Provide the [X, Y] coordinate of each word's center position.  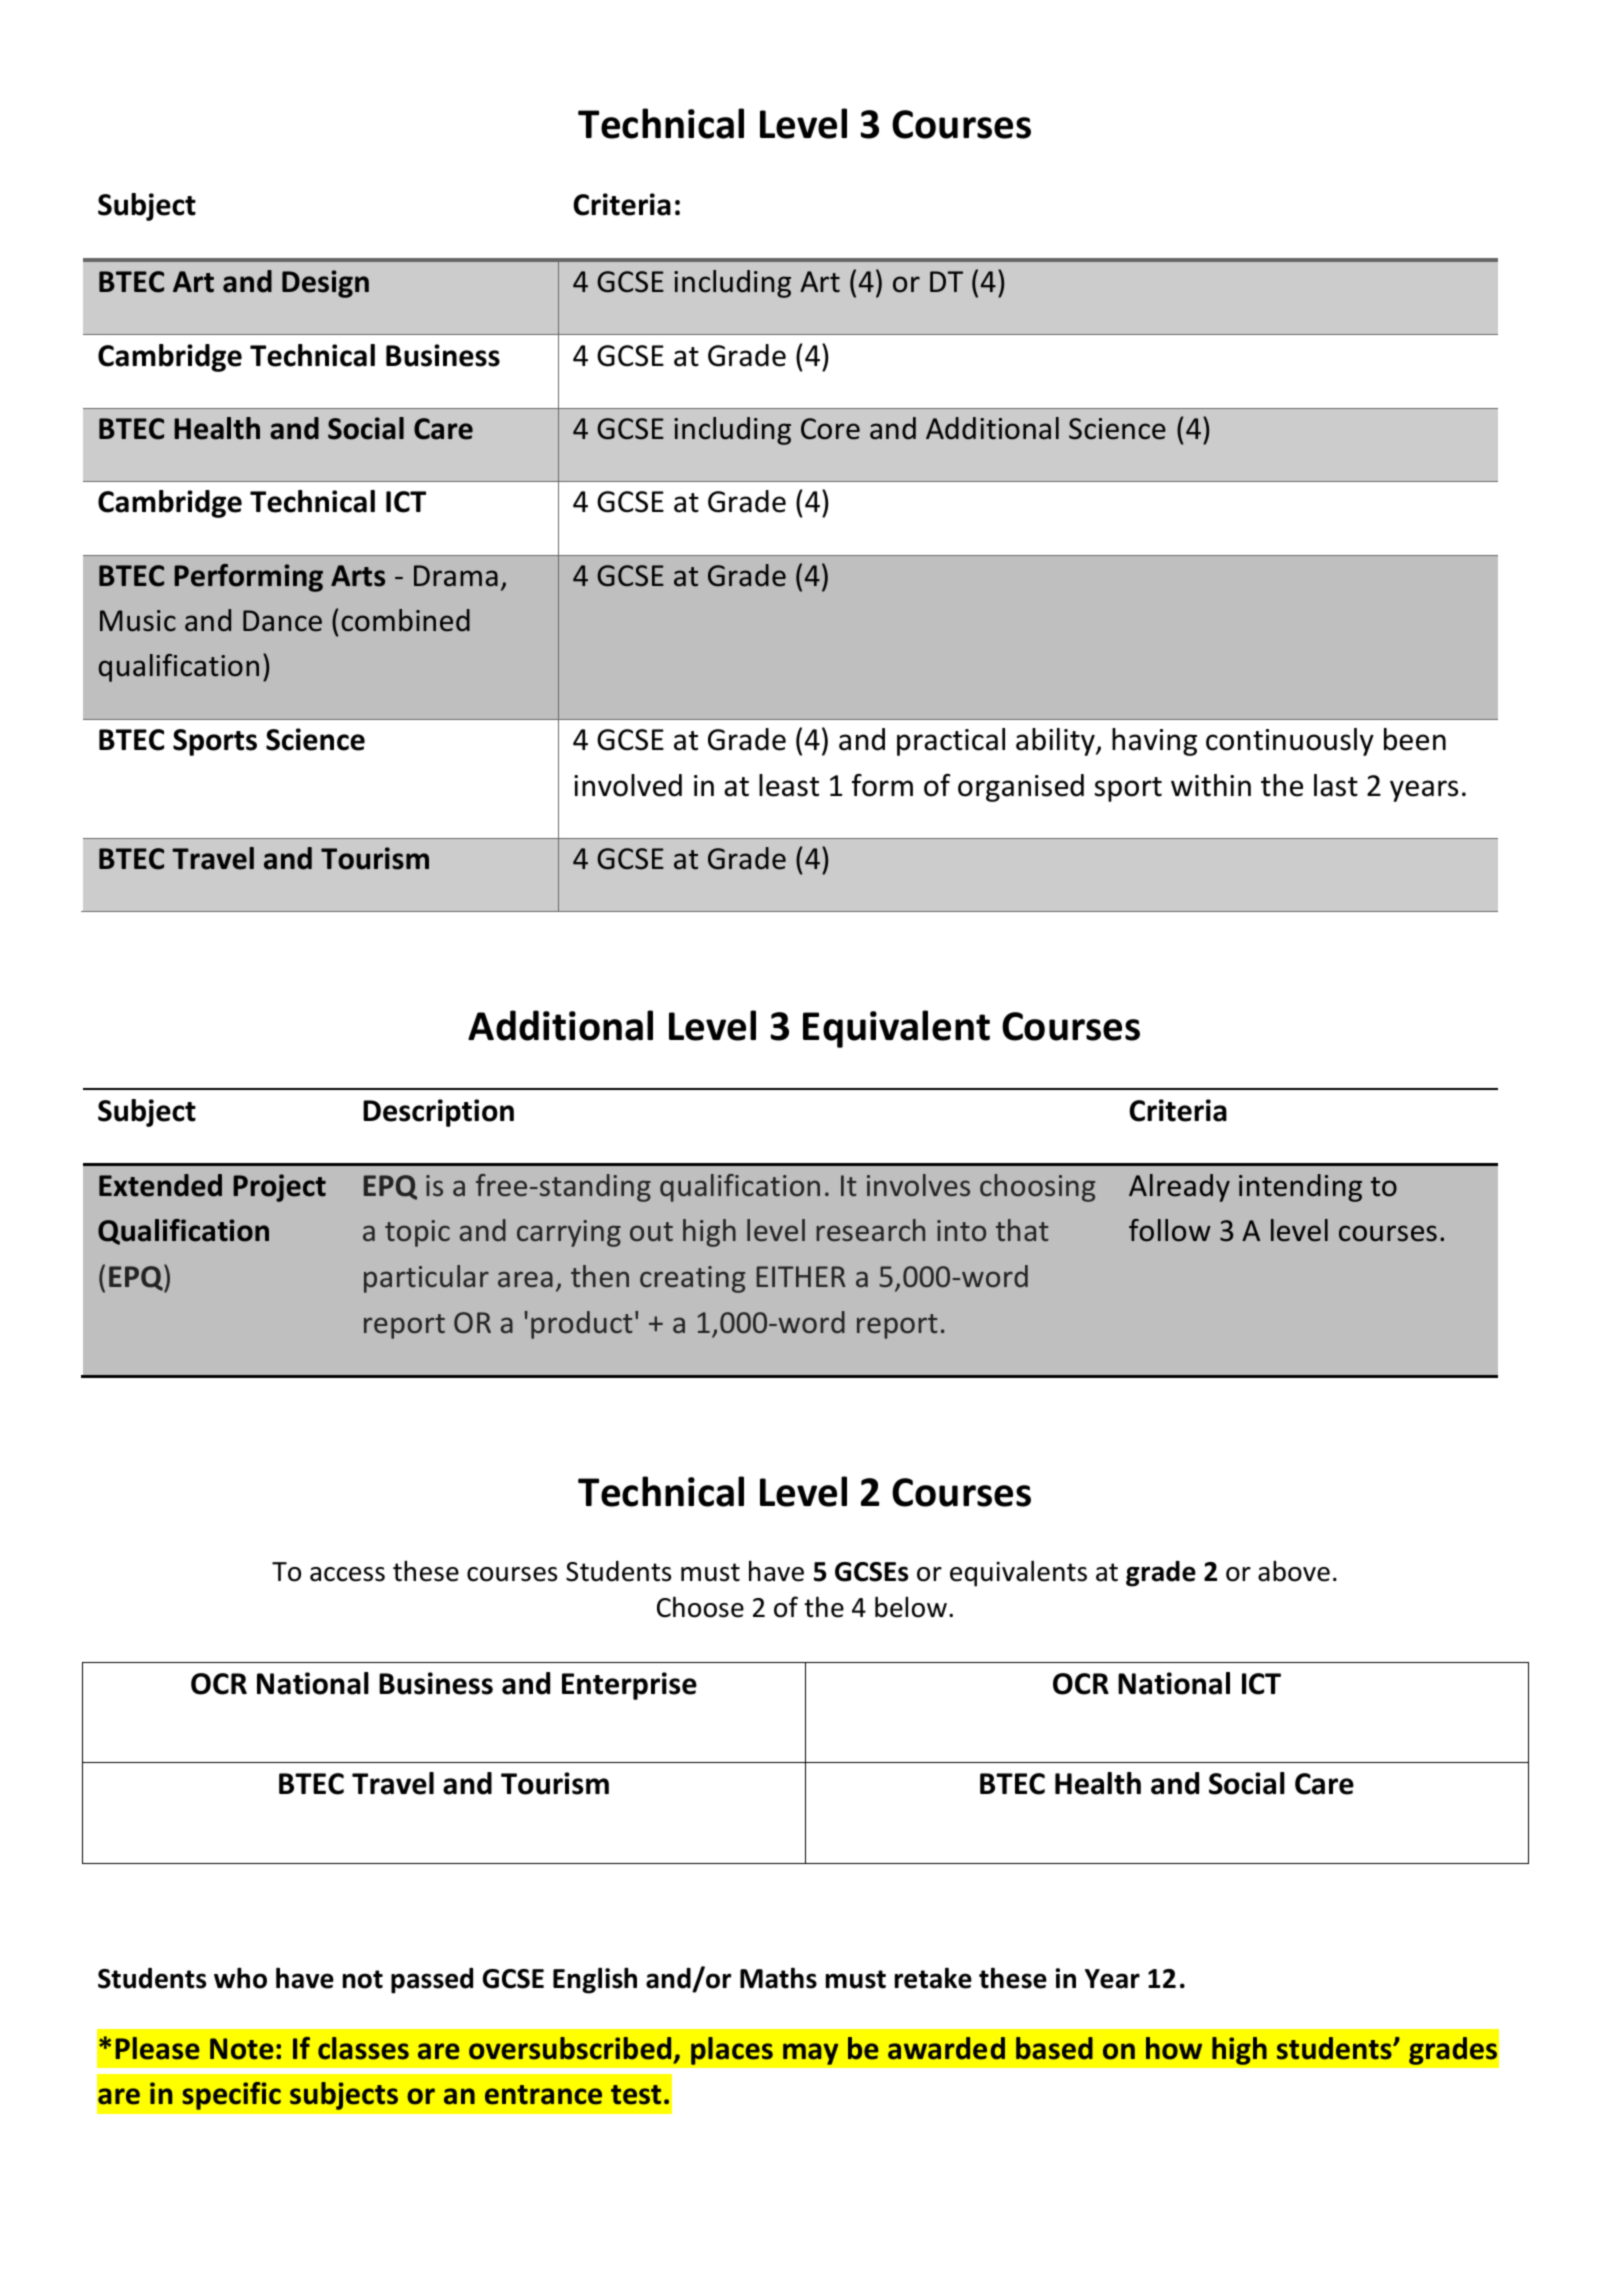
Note [242, 2049]
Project [279, 1188]
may [811, 2054]
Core [830, 429]
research [870, 1230]
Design [325, 284]
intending [1300, 1188]
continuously [1290, 742]
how [1174, 2048]
